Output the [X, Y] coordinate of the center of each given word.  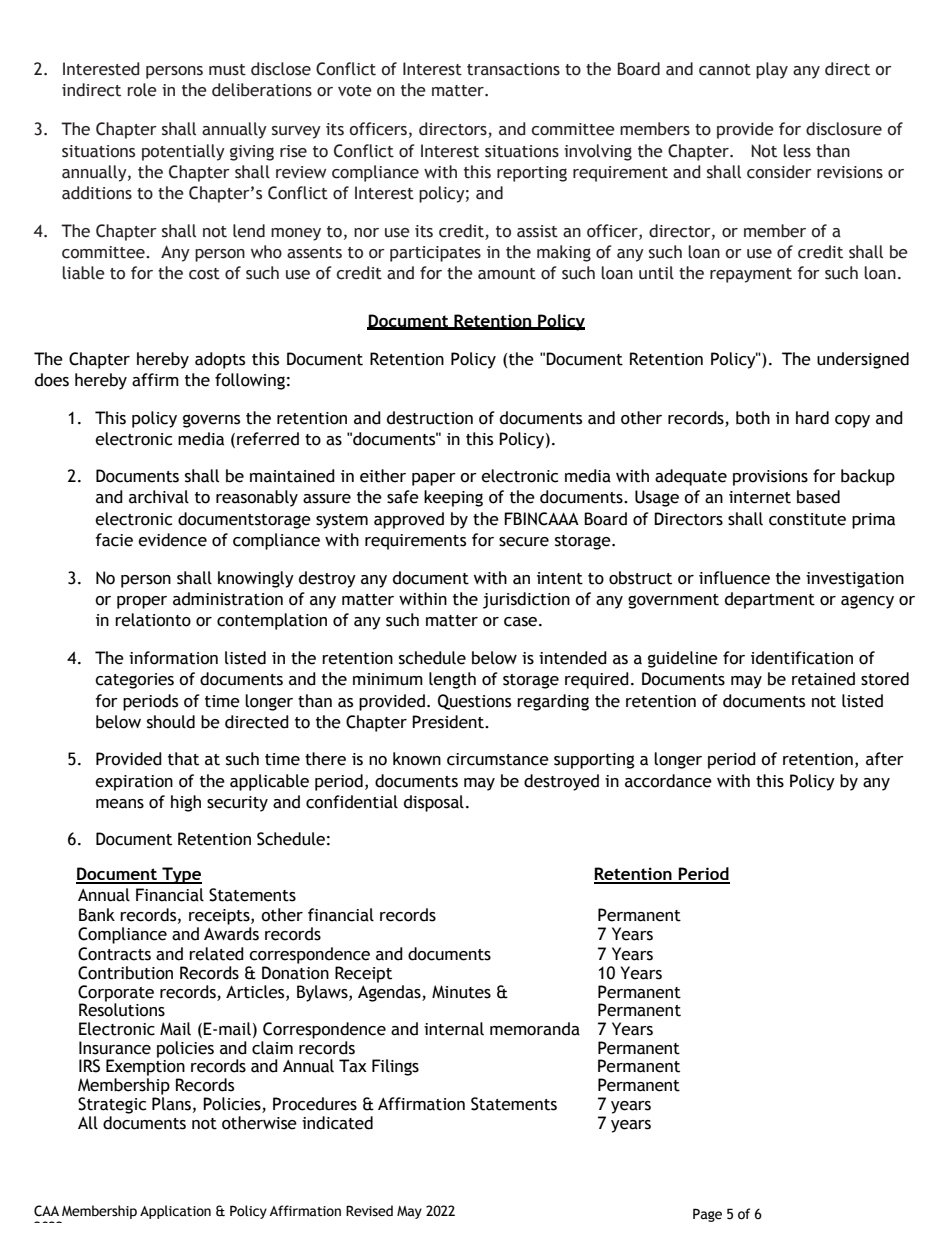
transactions [513, 69]
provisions [770, 478]
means [120, 804]
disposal [434, 803]
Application [175, 1212]
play [772, 70]
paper [434, 479]
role [142, 90]
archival [159, 497]
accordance [668, 781]
